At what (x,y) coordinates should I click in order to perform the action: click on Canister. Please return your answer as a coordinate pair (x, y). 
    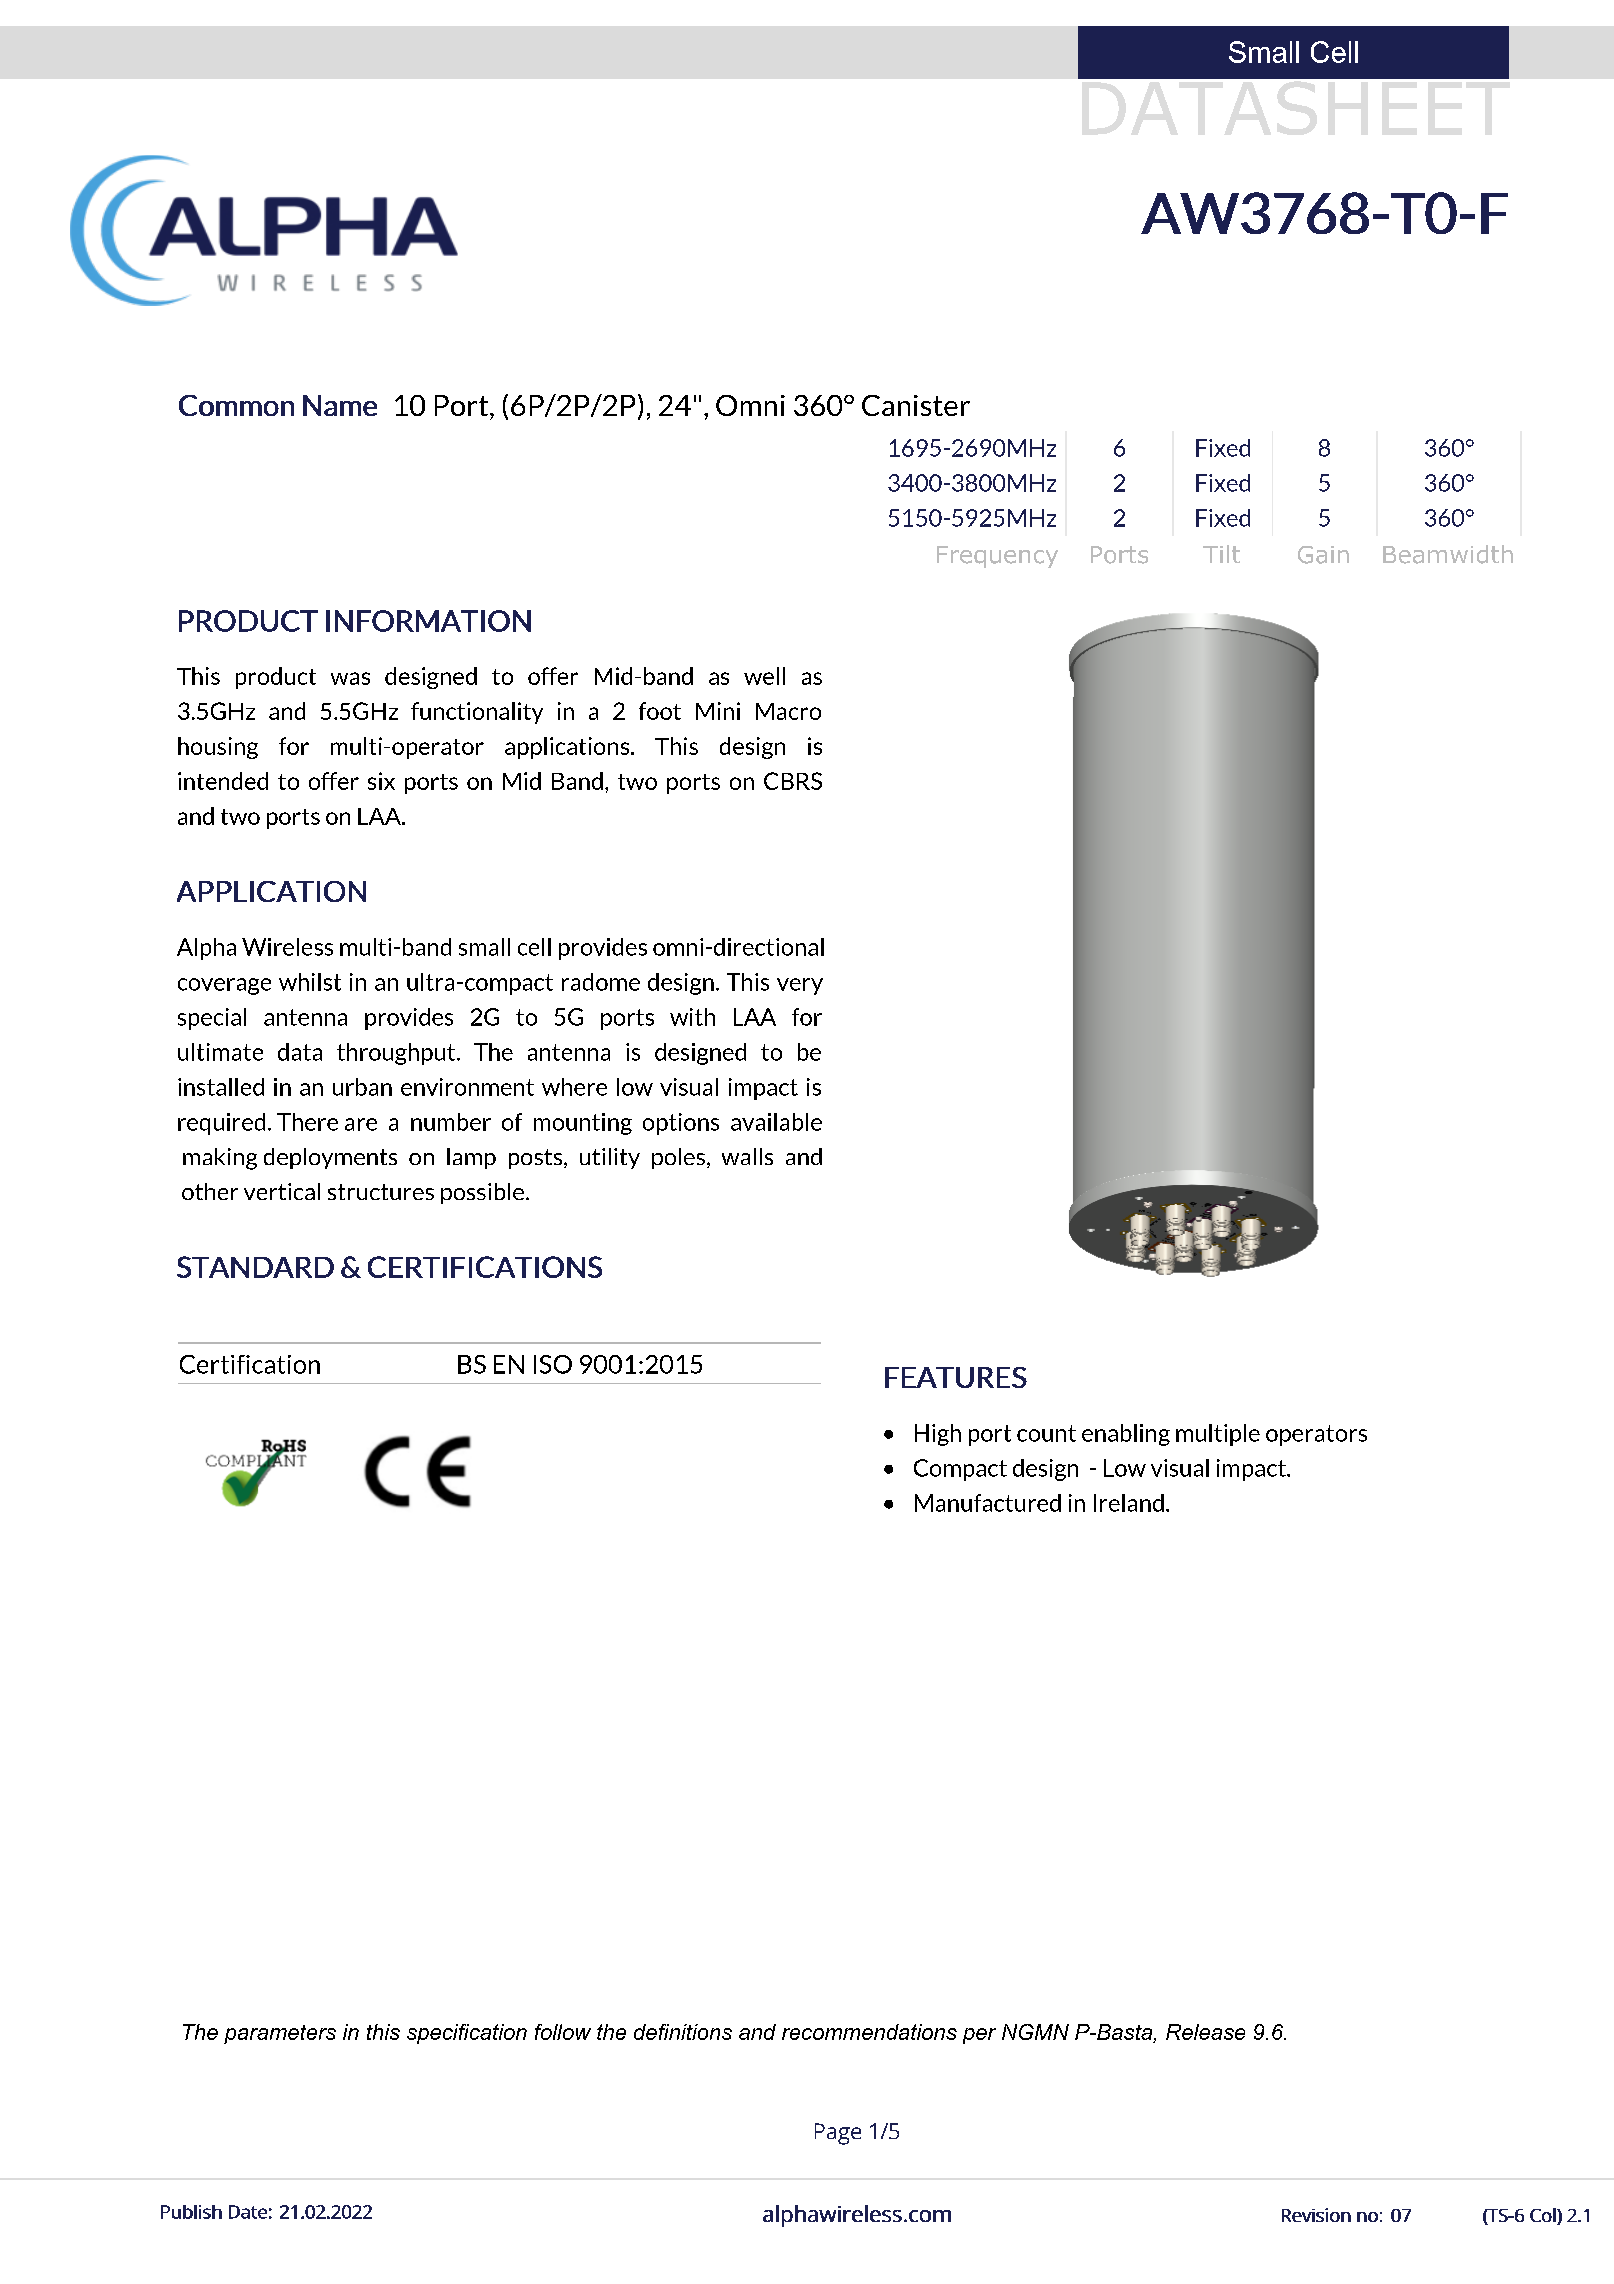
    Looking at the image, I should click on (916, 405).
